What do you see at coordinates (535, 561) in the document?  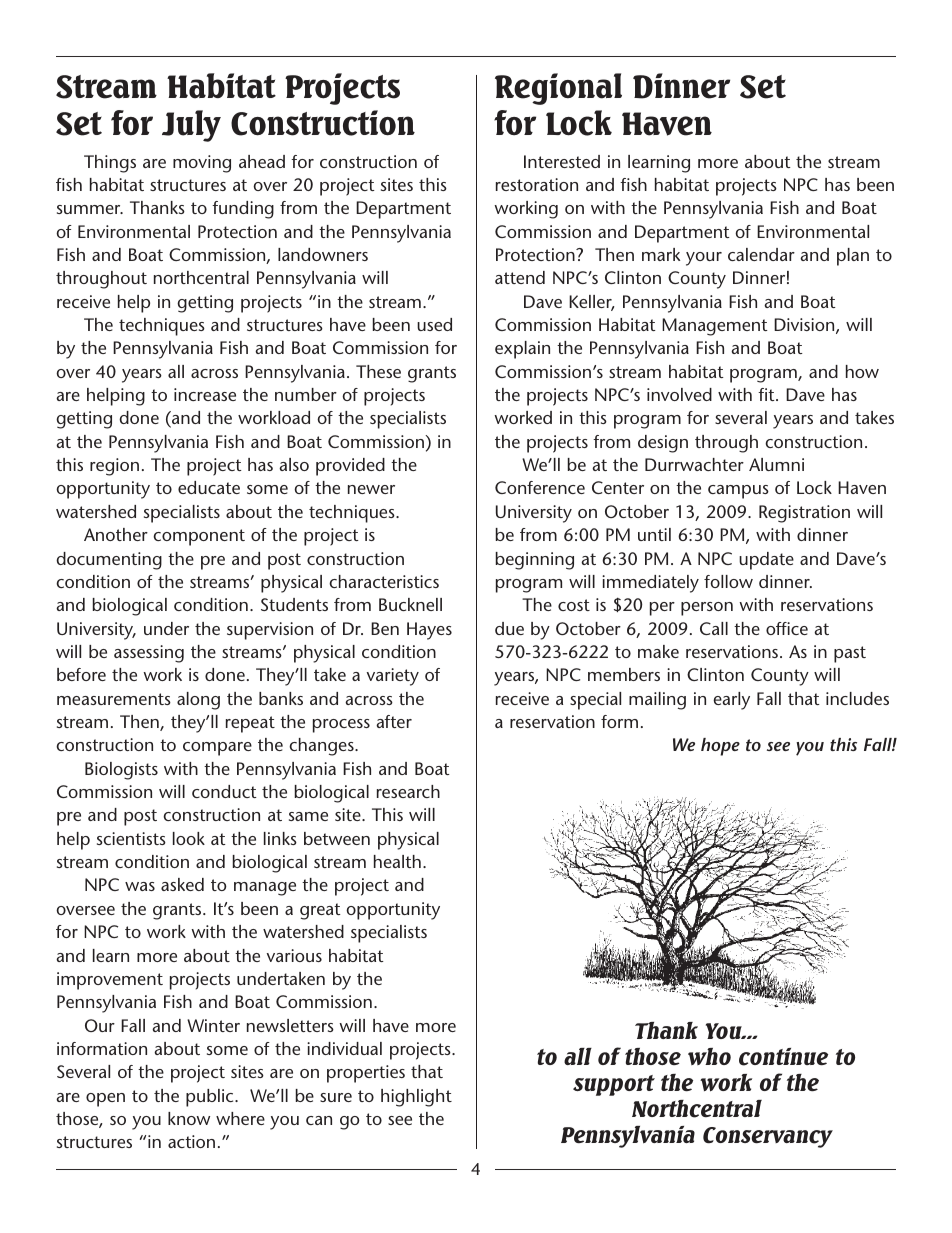 I see `beginning` at bounding box center [535, 561].
